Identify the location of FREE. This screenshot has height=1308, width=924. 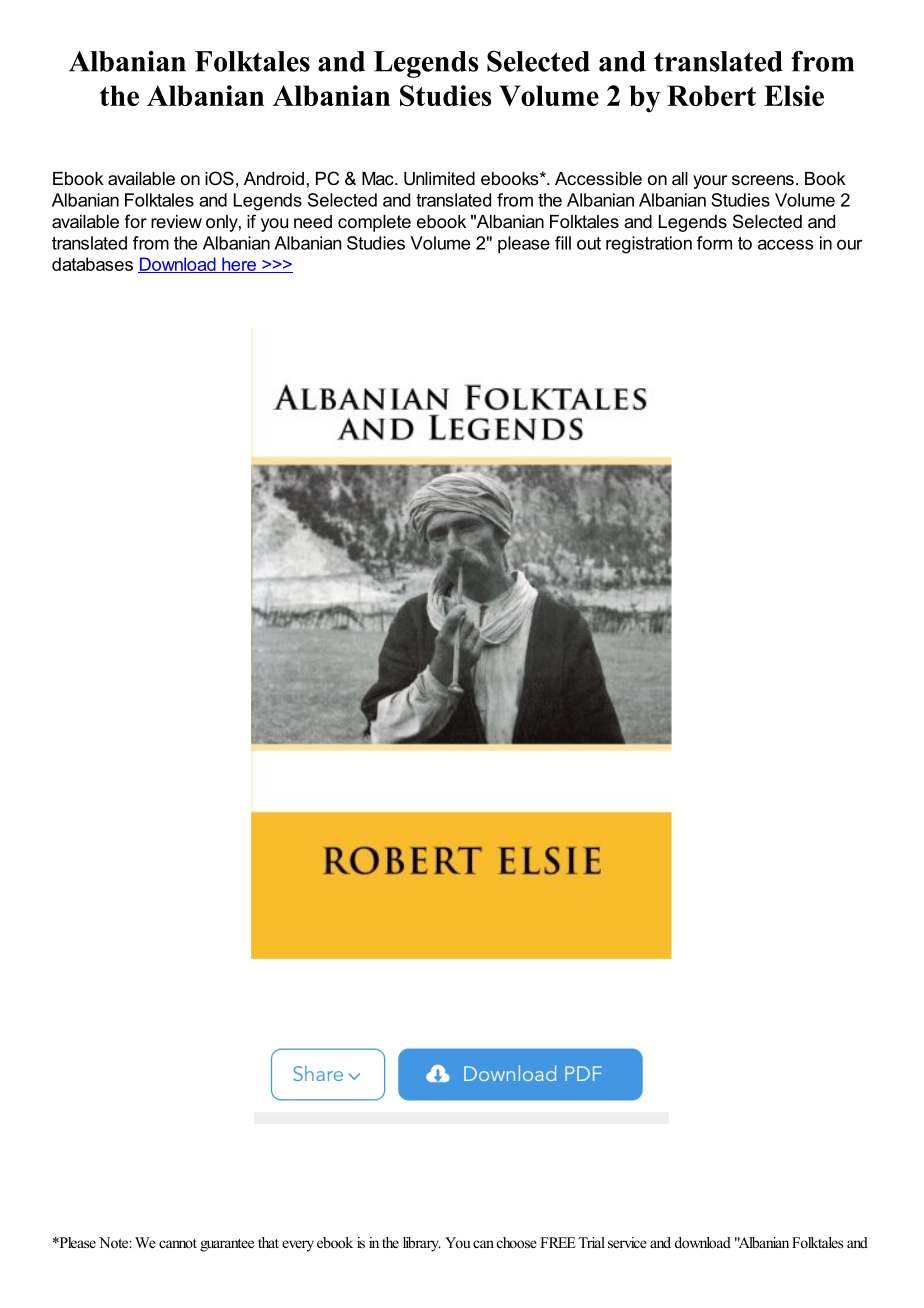
(558, 1242).
